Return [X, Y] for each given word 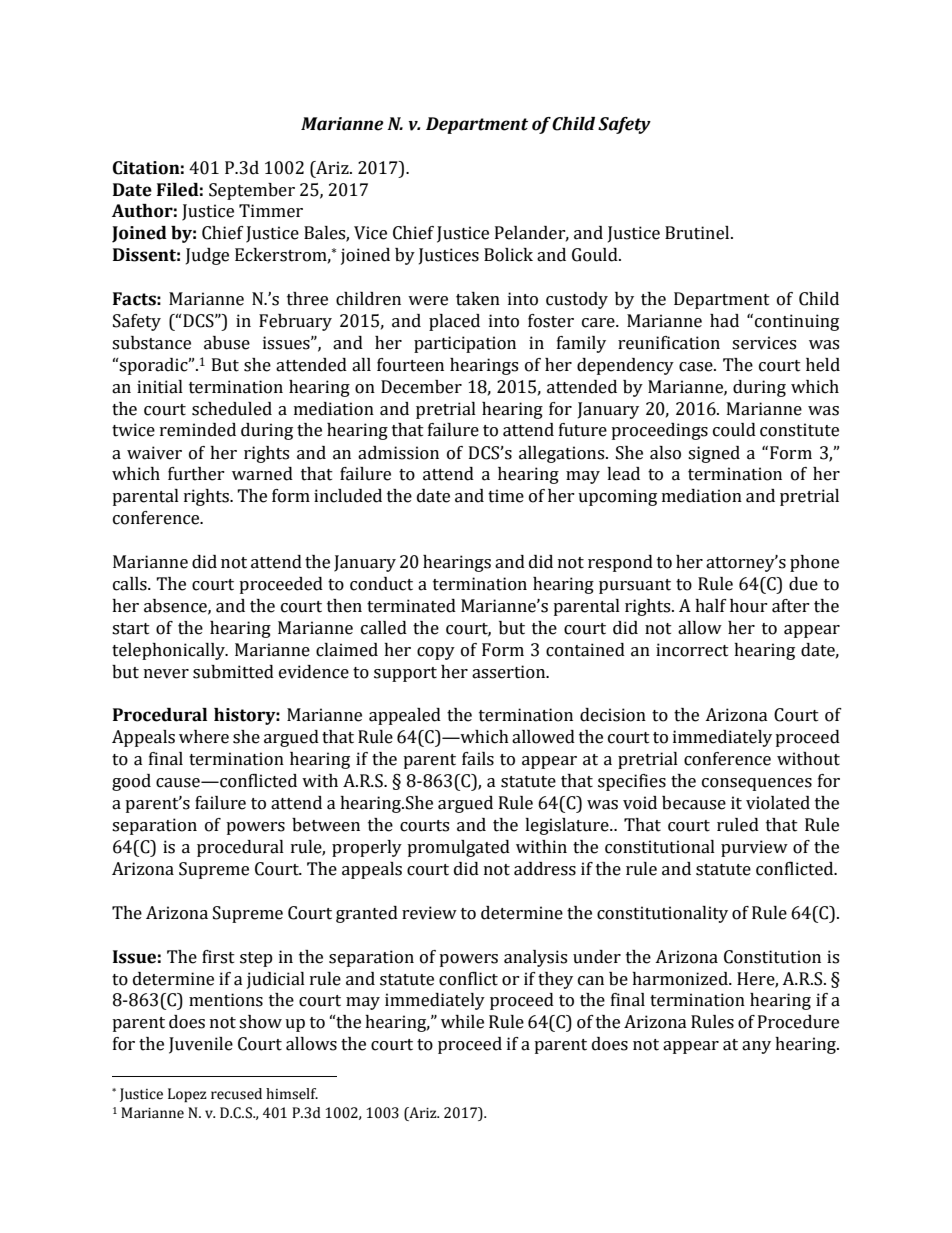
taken [478, 299]
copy [436, 653]
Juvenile [201, 1045]
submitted [233, 672]
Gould [596, 255]
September [252, 191]
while [462, 1022]
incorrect [692, 650]
